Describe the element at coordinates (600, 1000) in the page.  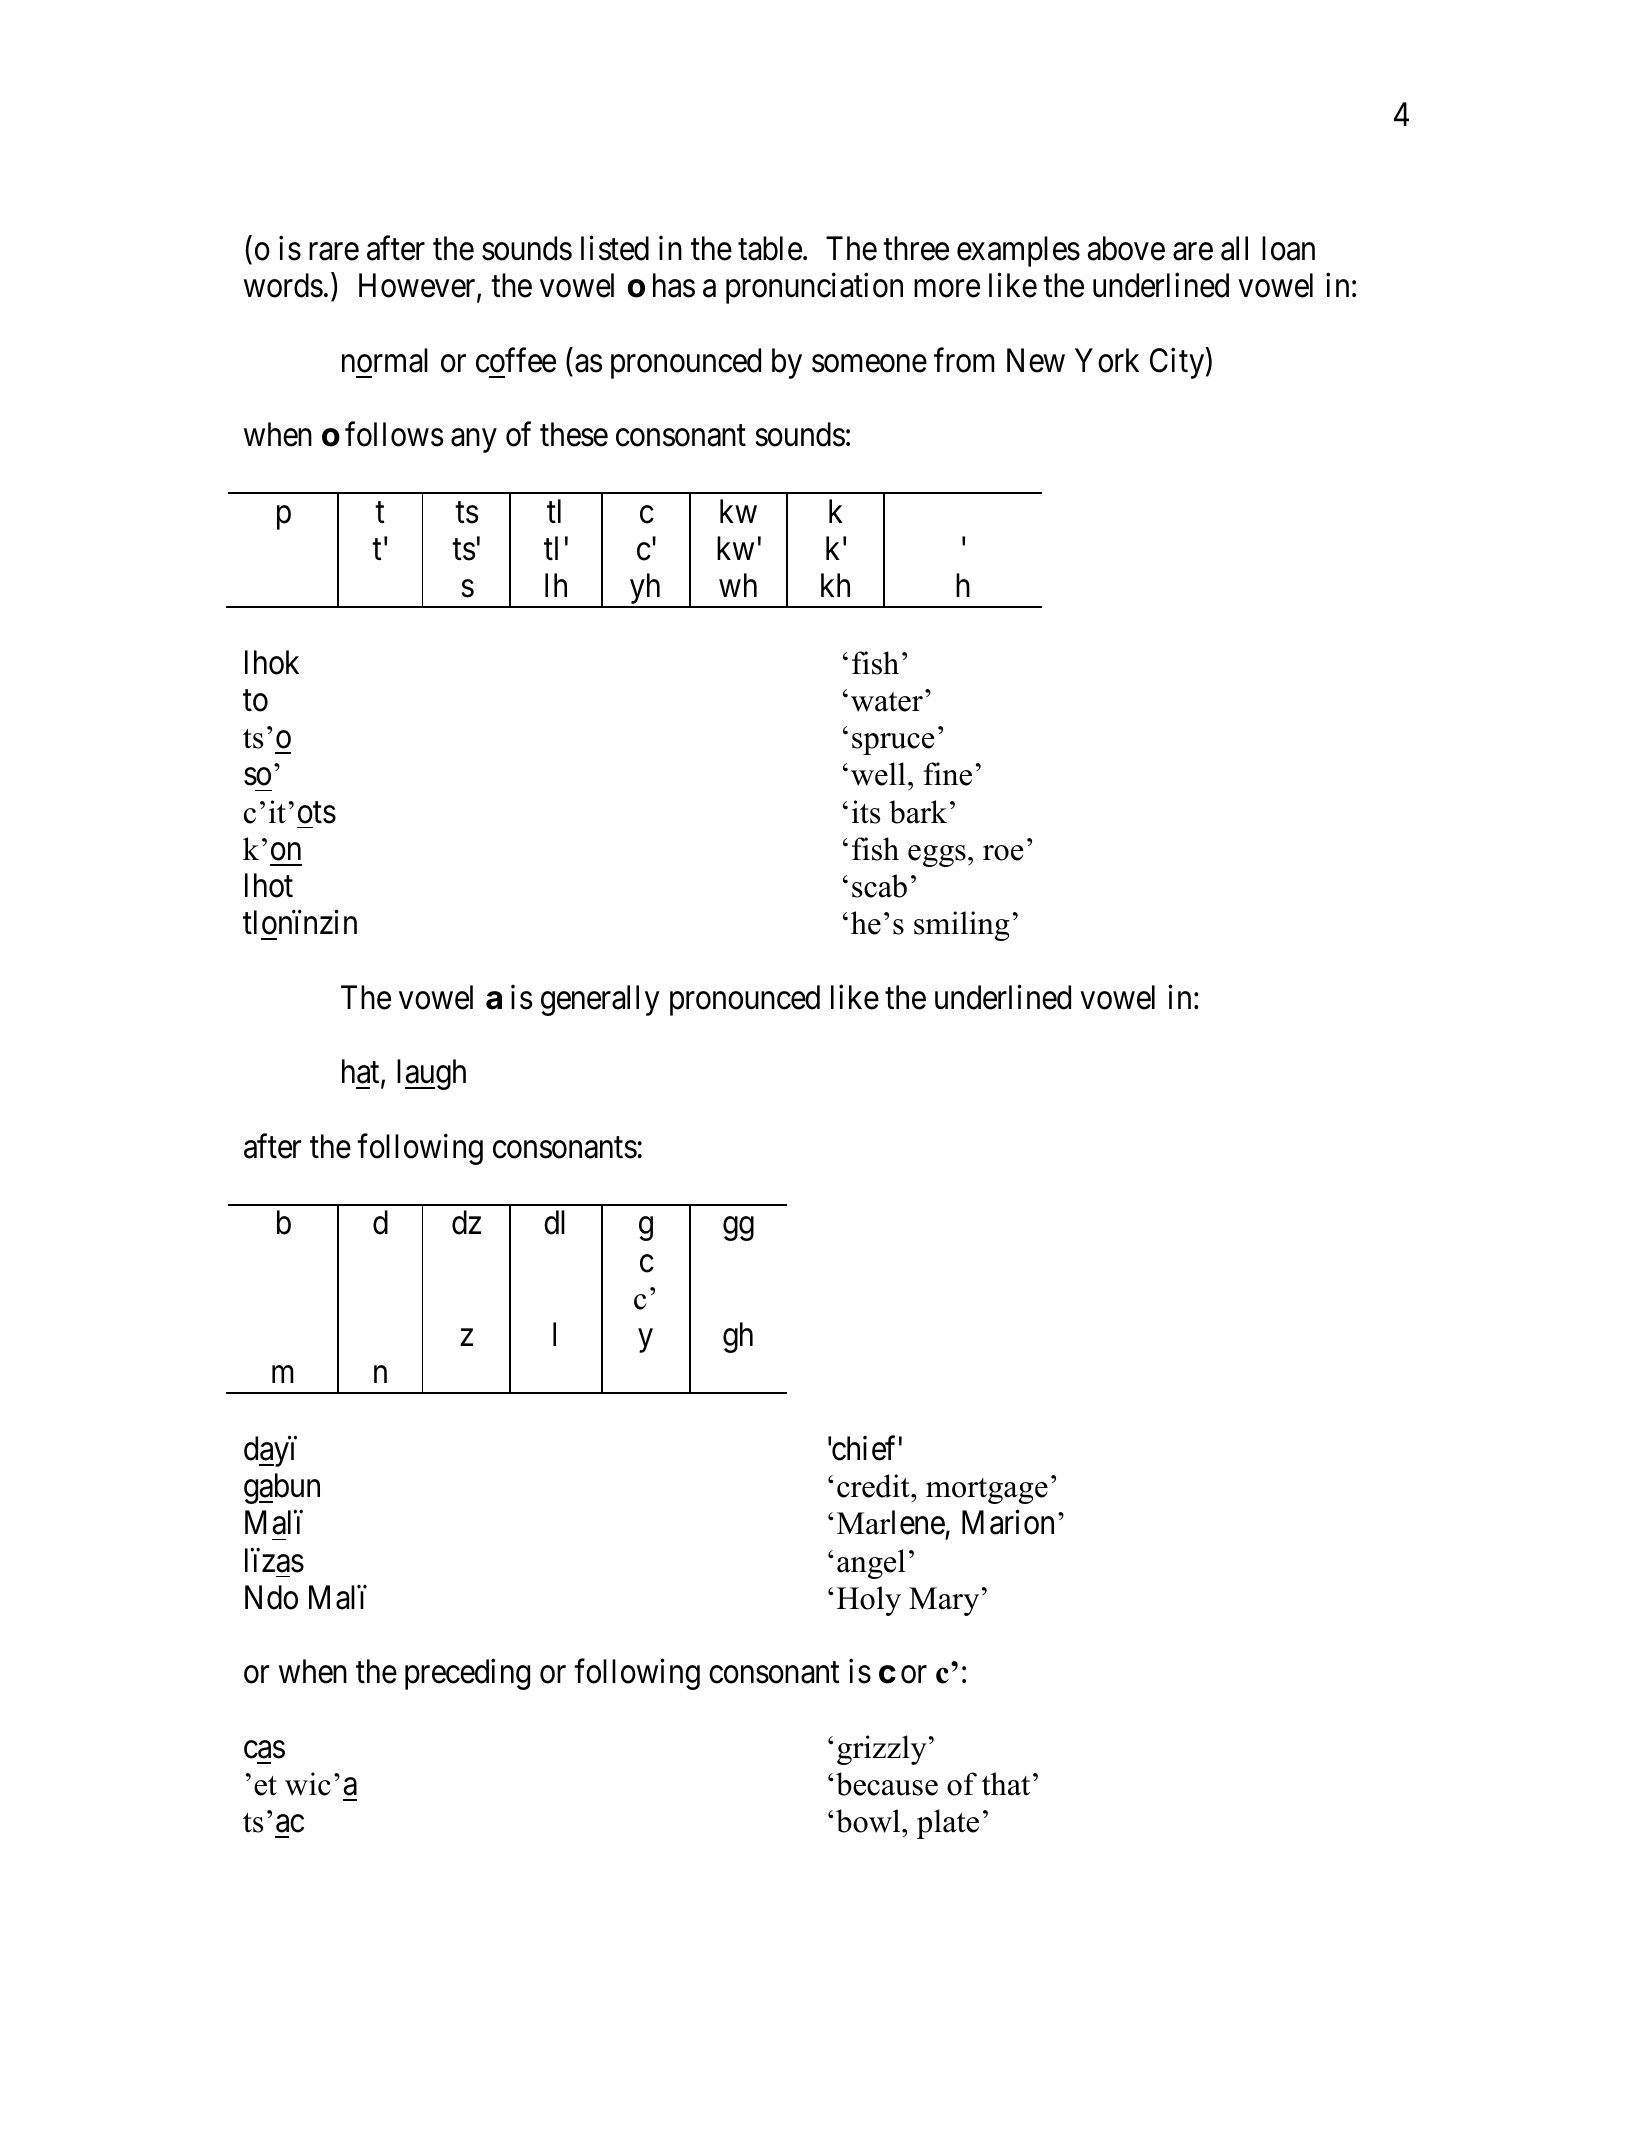
I see `generally` at that location.
